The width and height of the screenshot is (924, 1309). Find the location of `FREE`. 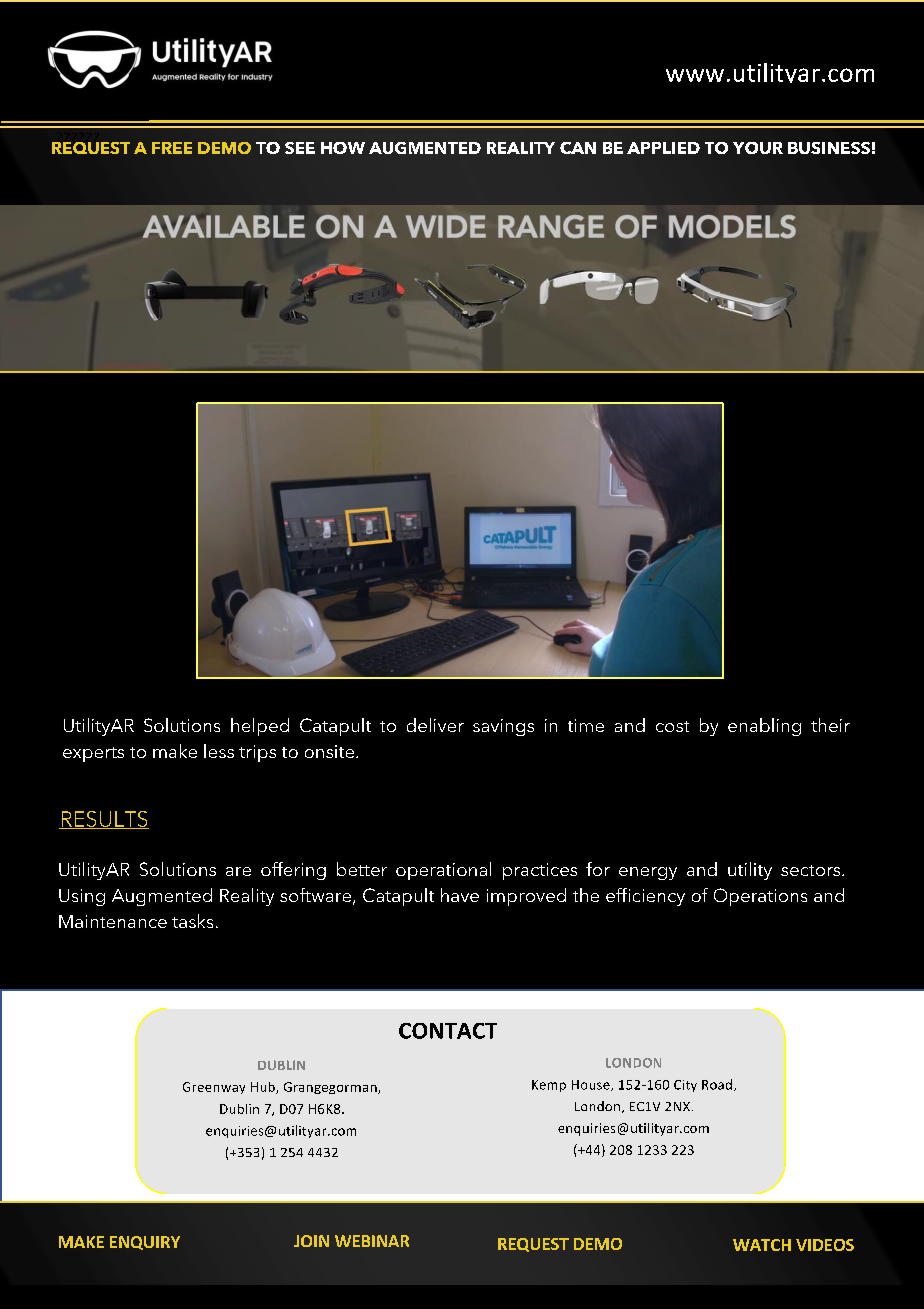

FREE is located at coordinates (172, 148).
